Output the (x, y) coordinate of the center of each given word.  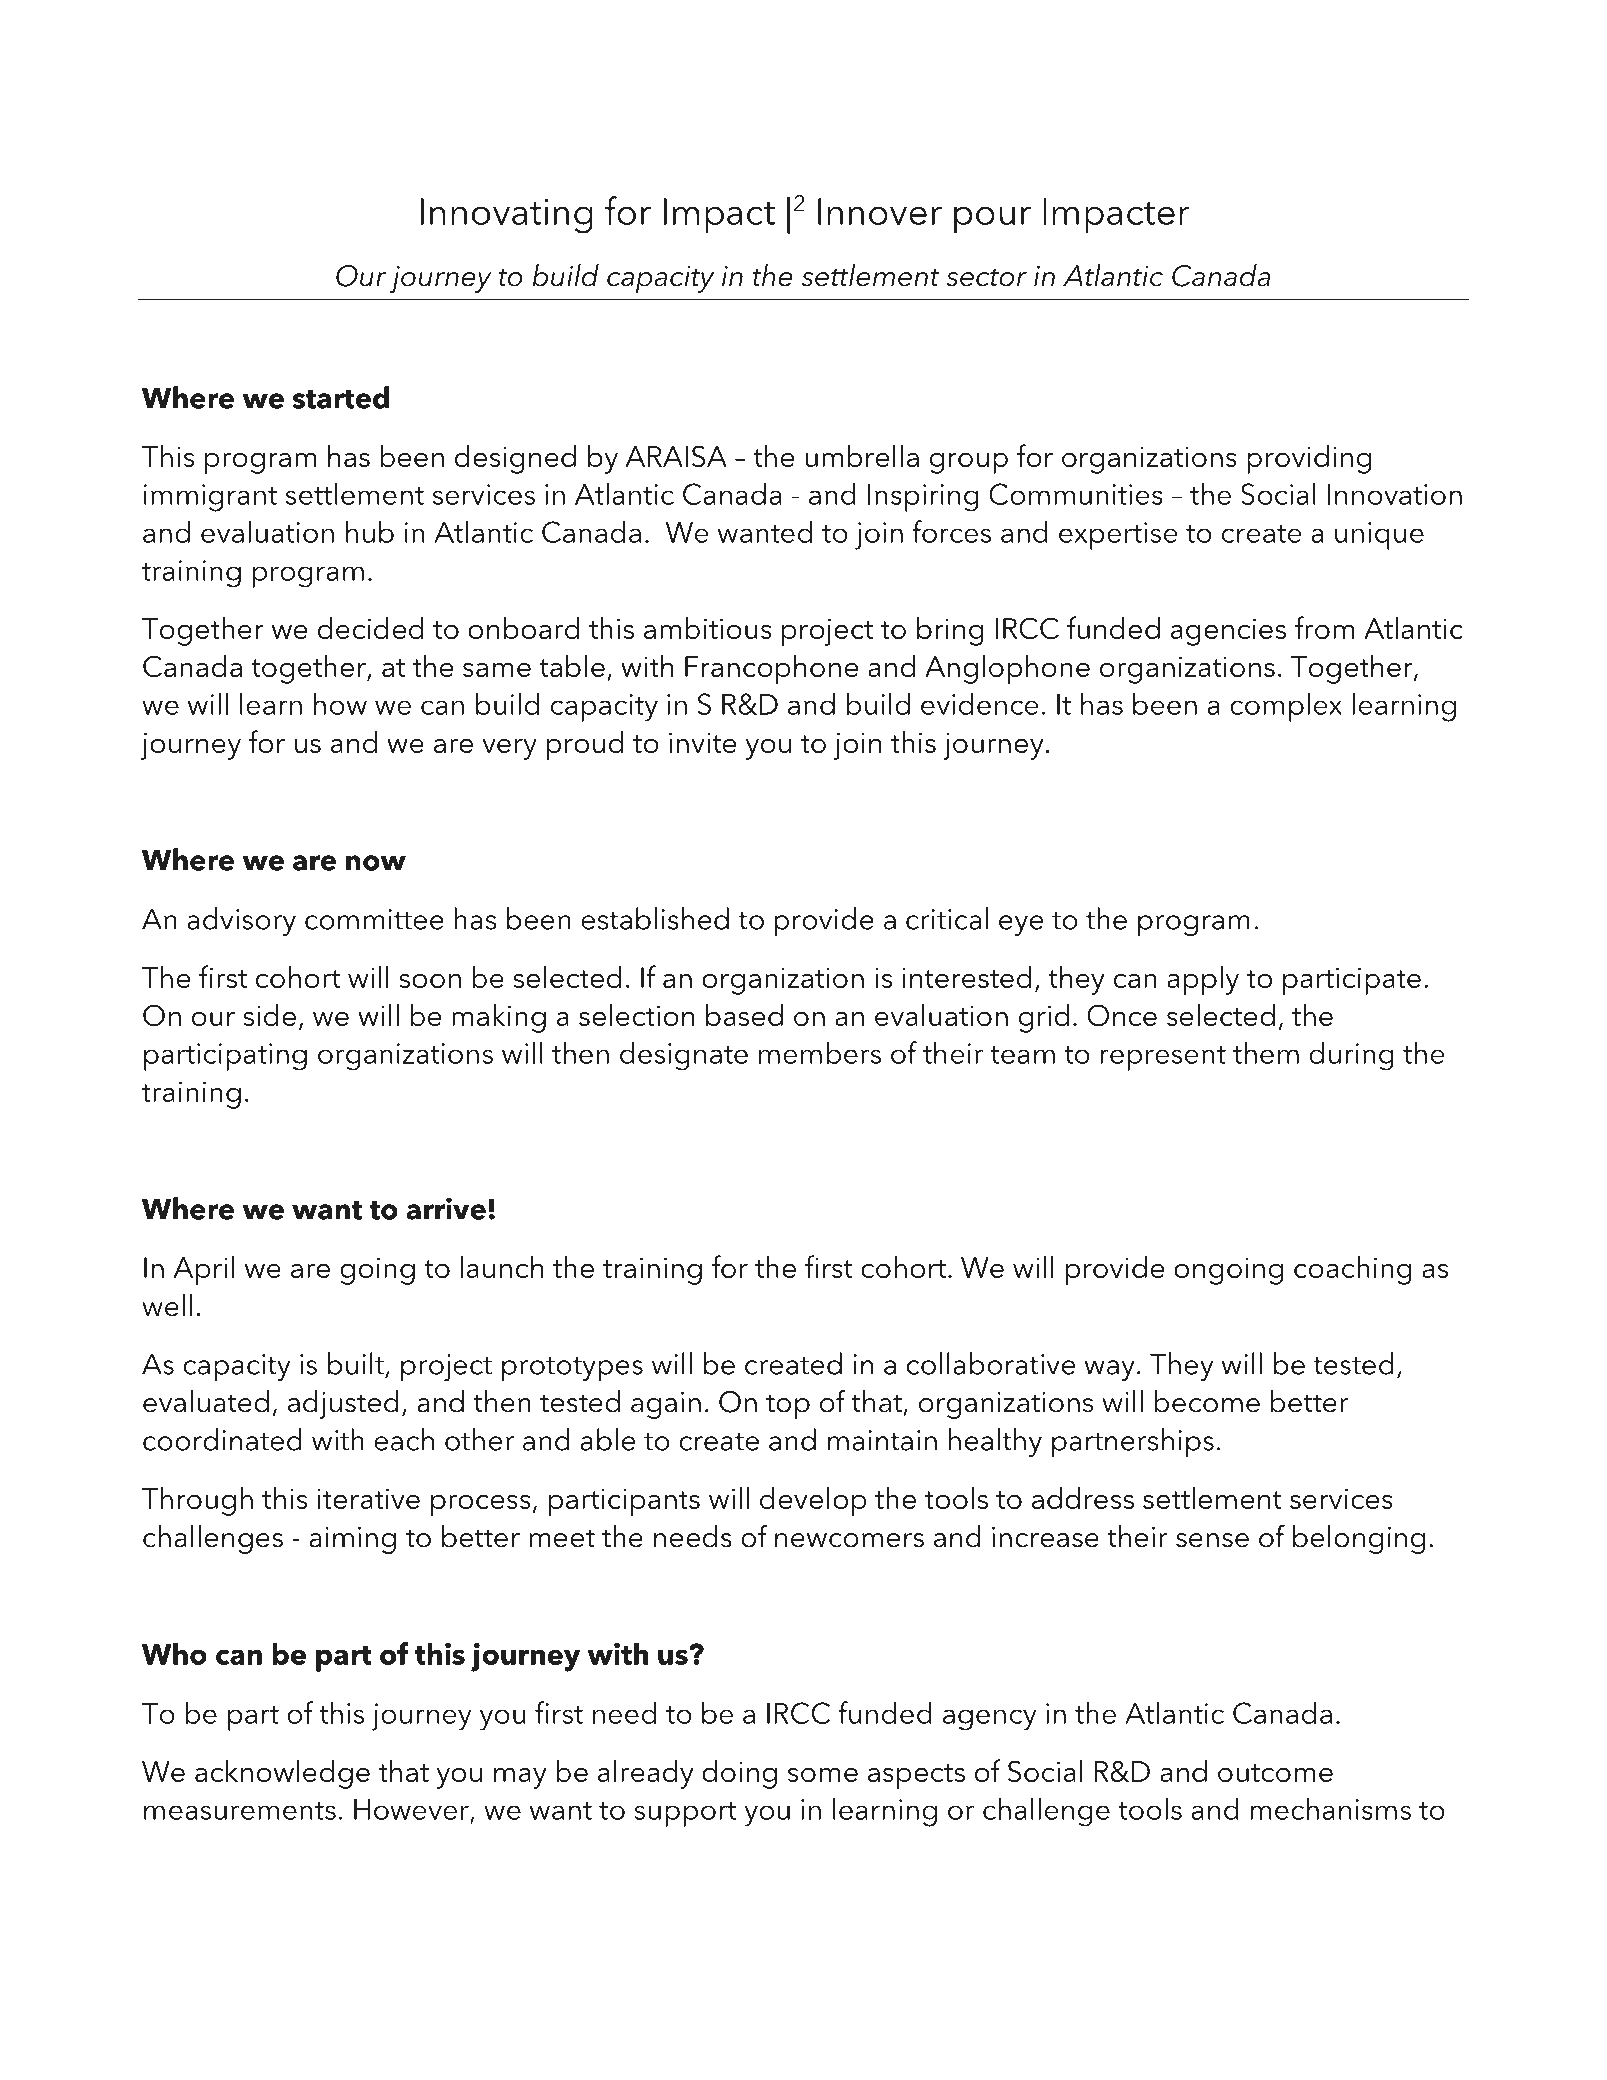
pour (992, 220)
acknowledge (282, 1774)
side (269, 1015)
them (1266, 1052)
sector (986, 277)
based (744, 1015)
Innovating (507, 216)
